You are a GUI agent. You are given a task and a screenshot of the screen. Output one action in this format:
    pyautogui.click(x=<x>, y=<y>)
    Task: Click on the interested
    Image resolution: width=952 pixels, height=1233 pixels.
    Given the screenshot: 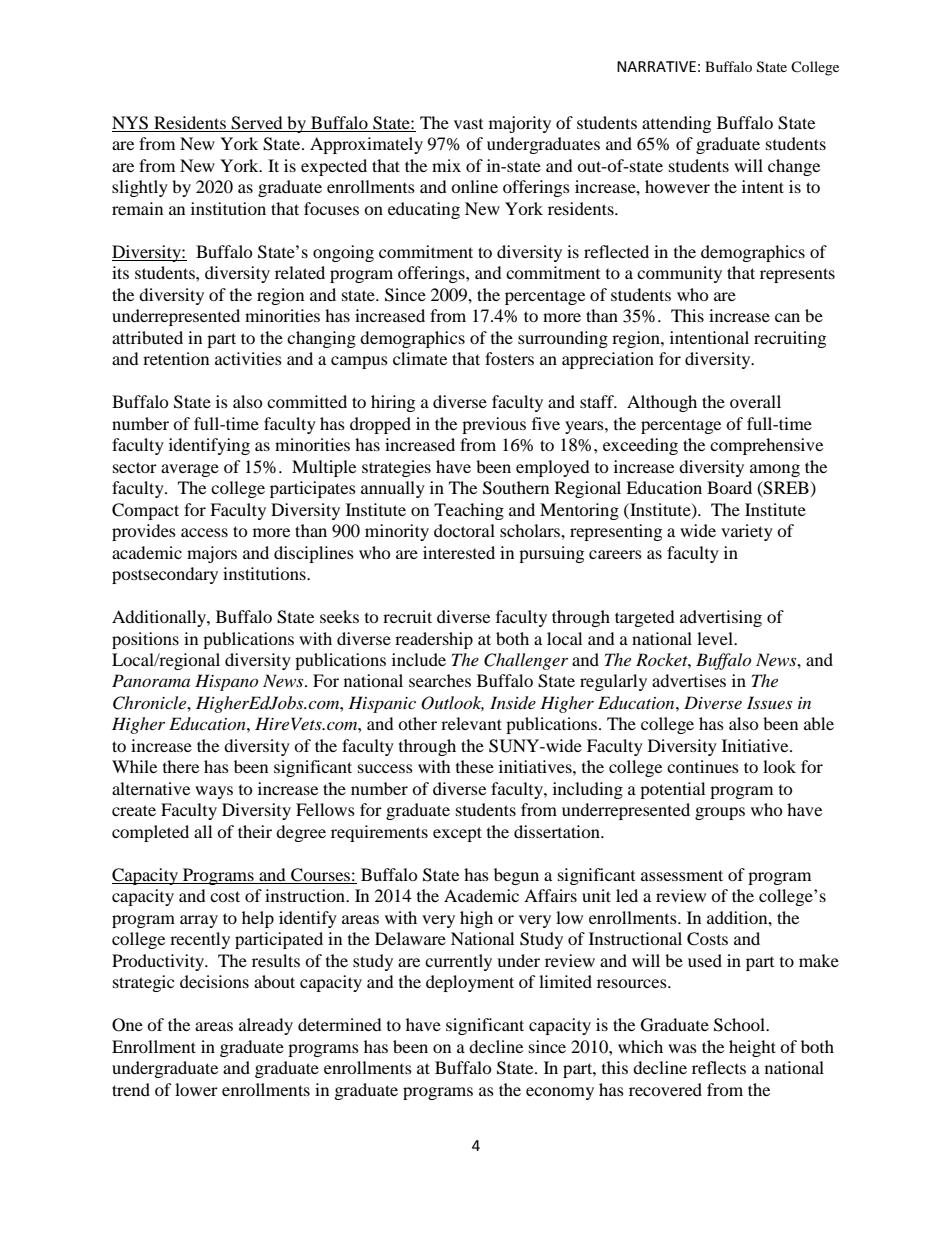 What is the action you would take?
    pyautogui.click(x=459, y=552)
